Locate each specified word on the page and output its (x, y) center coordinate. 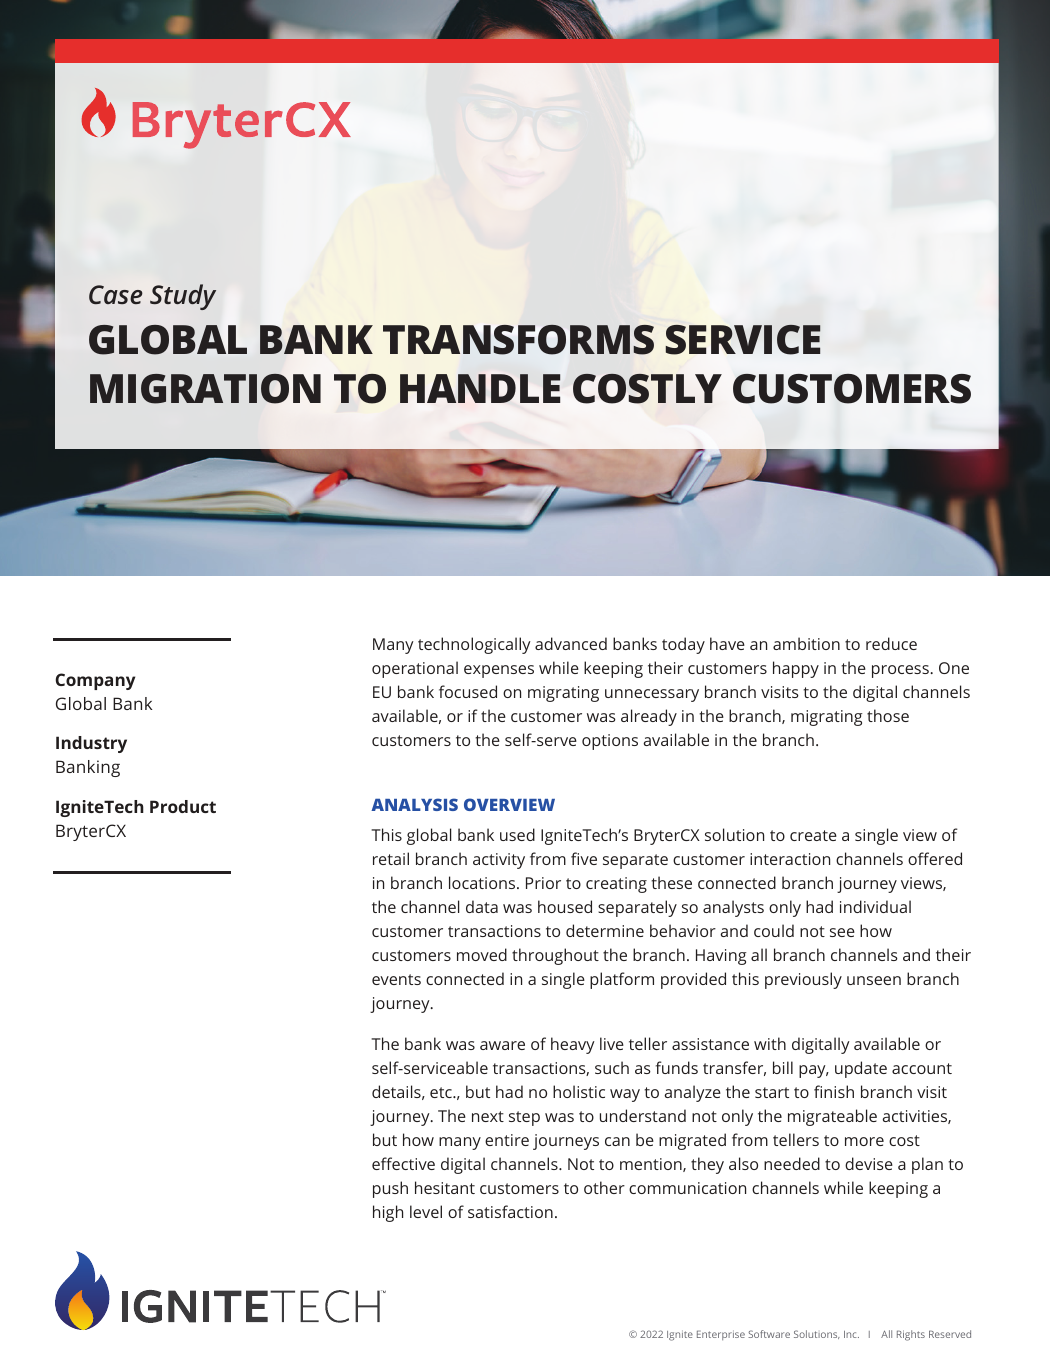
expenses (499, 671)
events (396, 979)
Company (95, 681)
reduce (891, 643)
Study (183, 297)
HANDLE (480, 388)
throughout (555, 956)
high (388, 1213)
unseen (874, 980)
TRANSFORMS (518, 340)
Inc (851, 1334)
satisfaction (510, 1211)
